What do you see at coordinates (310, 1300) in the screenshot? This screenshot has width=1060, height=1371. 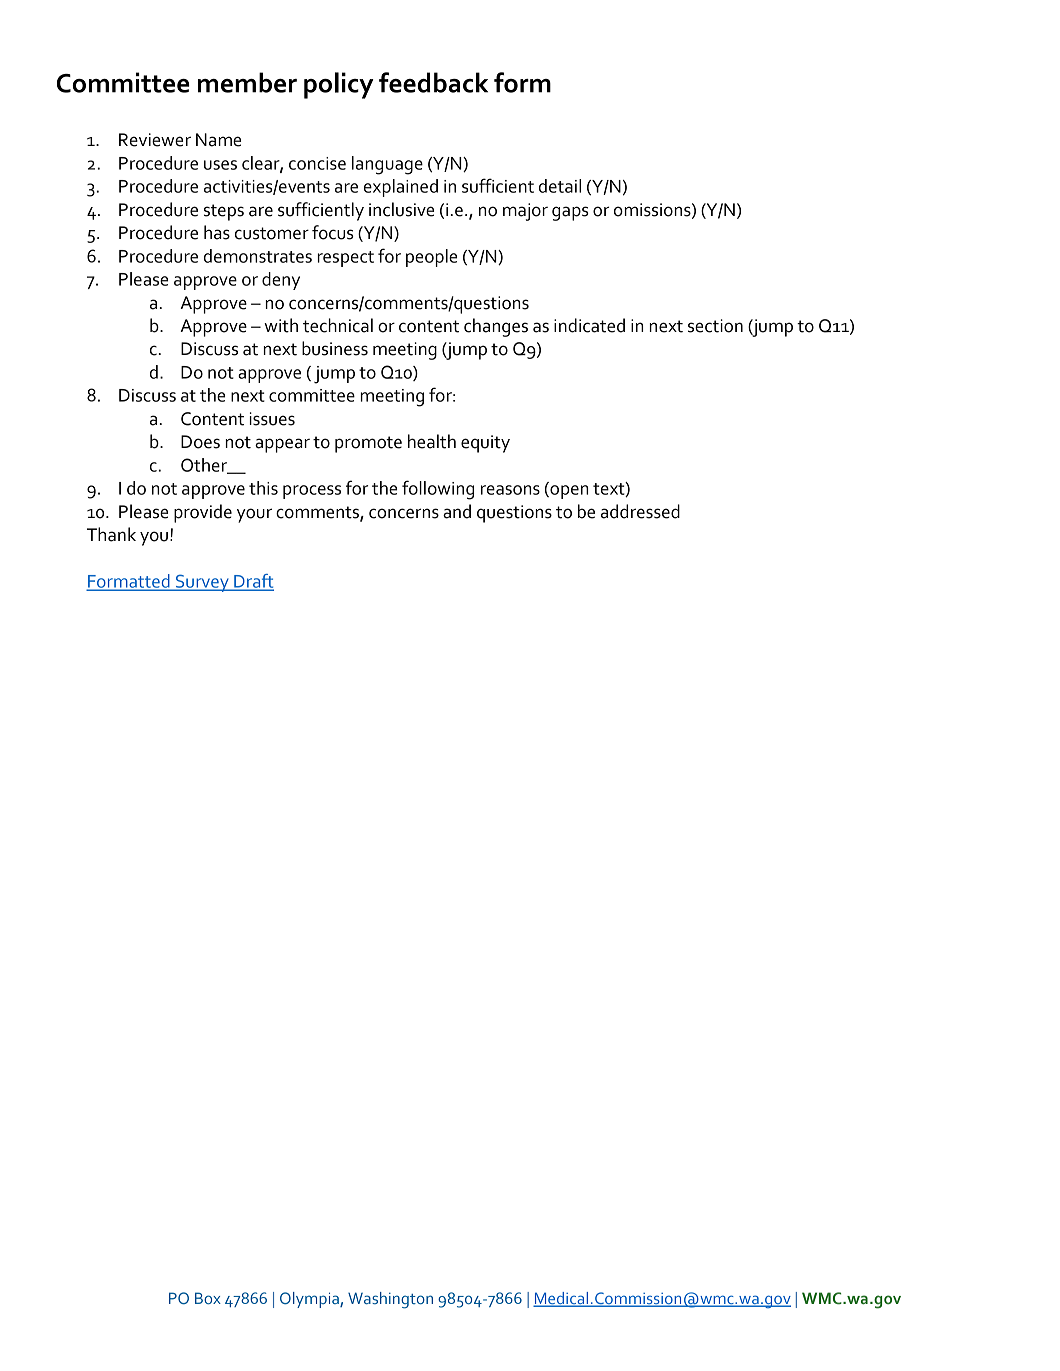 I see `Olympia` at bounding box center [310, 1300].
